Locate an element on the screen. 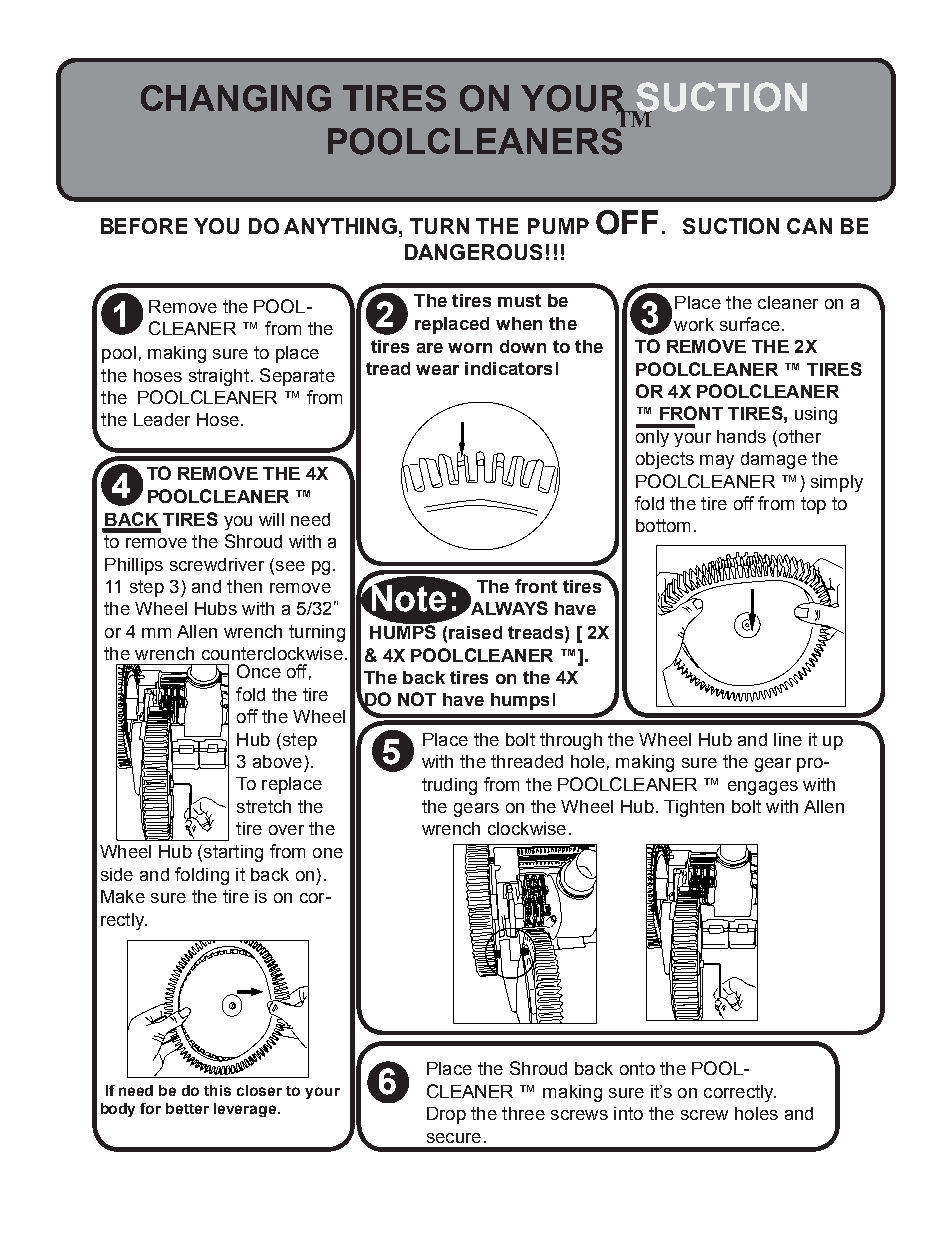 The height and width of the screenshot is (1233, 952). better is located at coordinates (187, 1108).
